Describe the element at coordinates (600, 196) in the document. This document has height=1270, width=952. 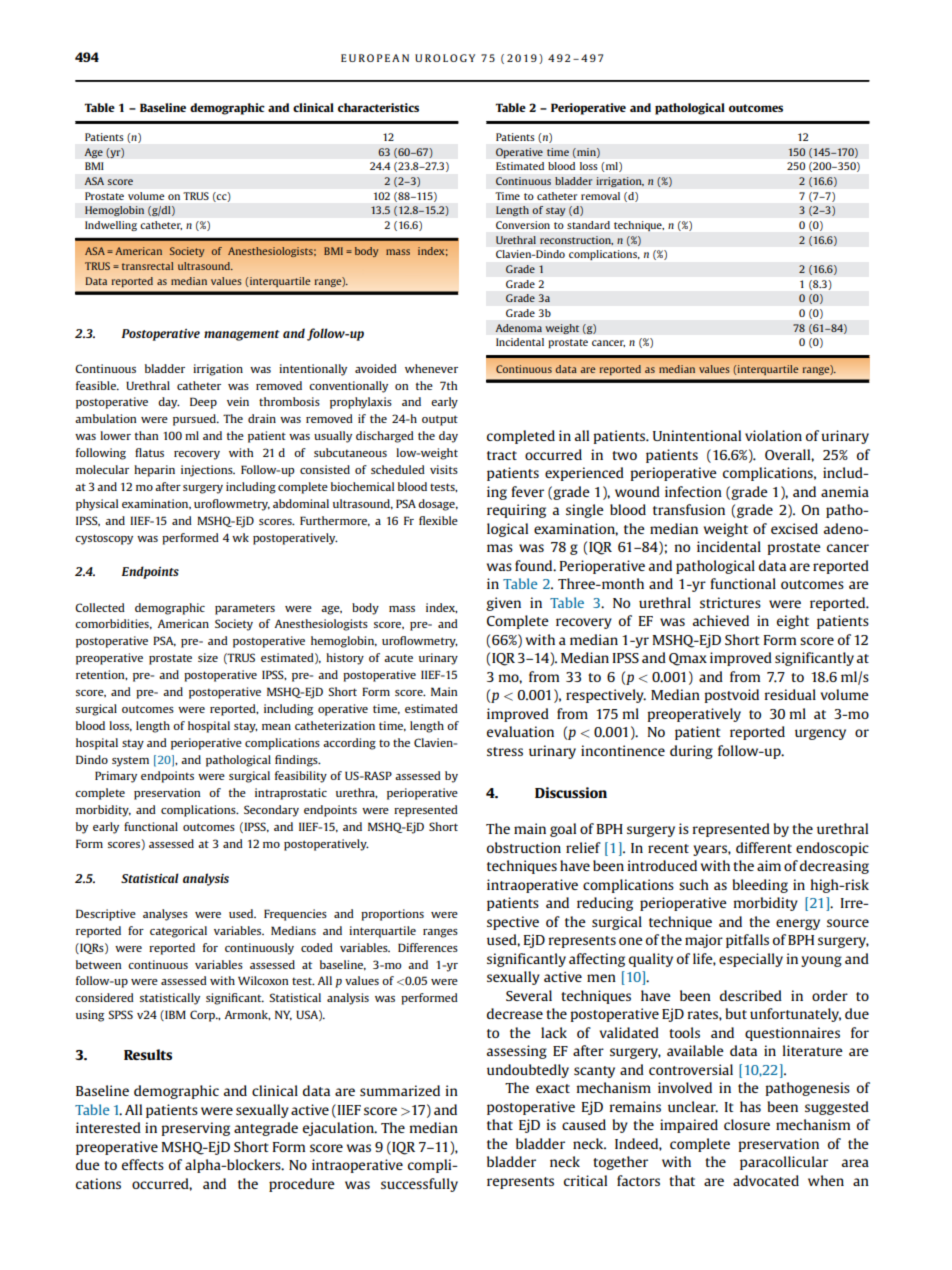
I see `removal` at that location.
